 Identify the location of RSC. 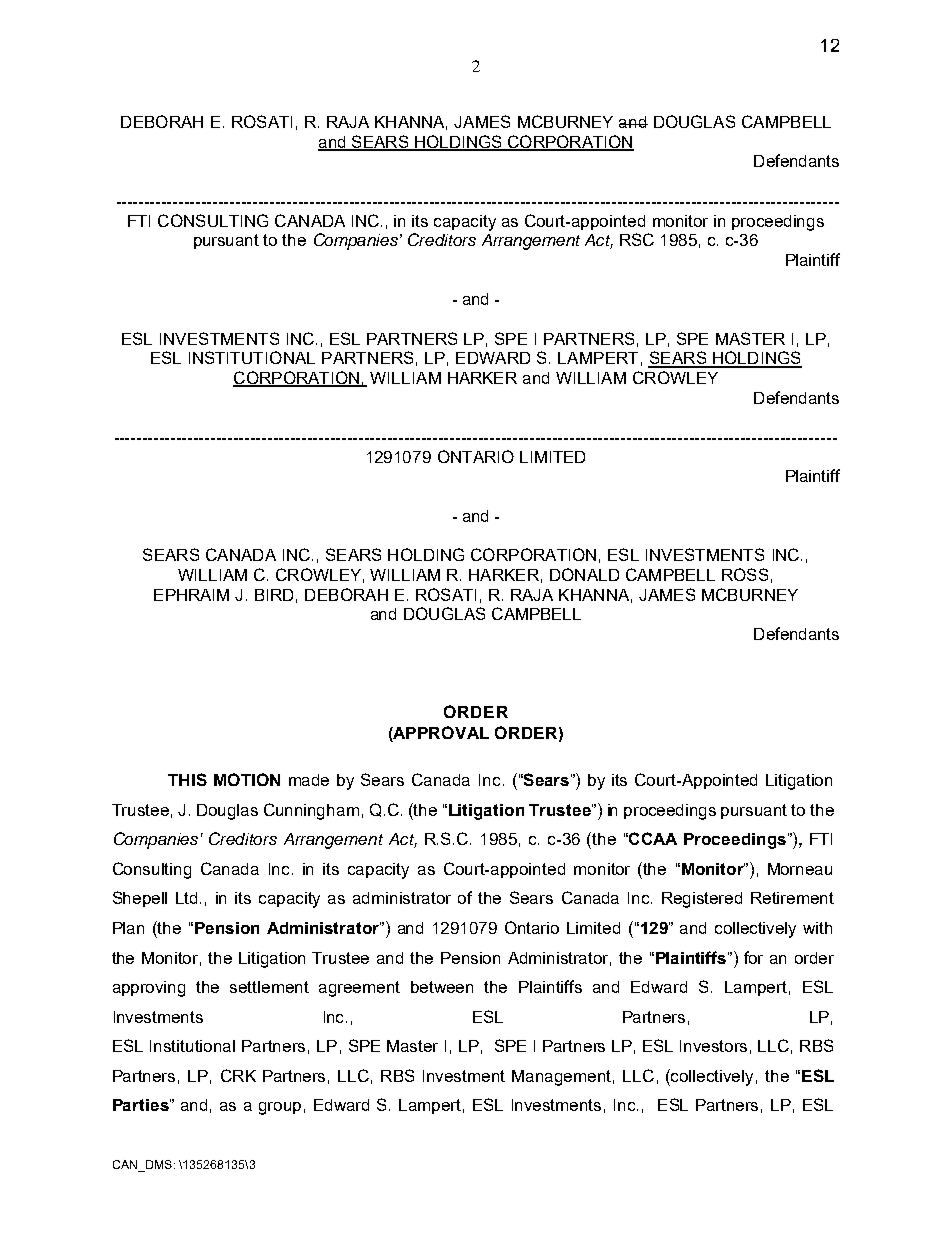
(637, 239).
